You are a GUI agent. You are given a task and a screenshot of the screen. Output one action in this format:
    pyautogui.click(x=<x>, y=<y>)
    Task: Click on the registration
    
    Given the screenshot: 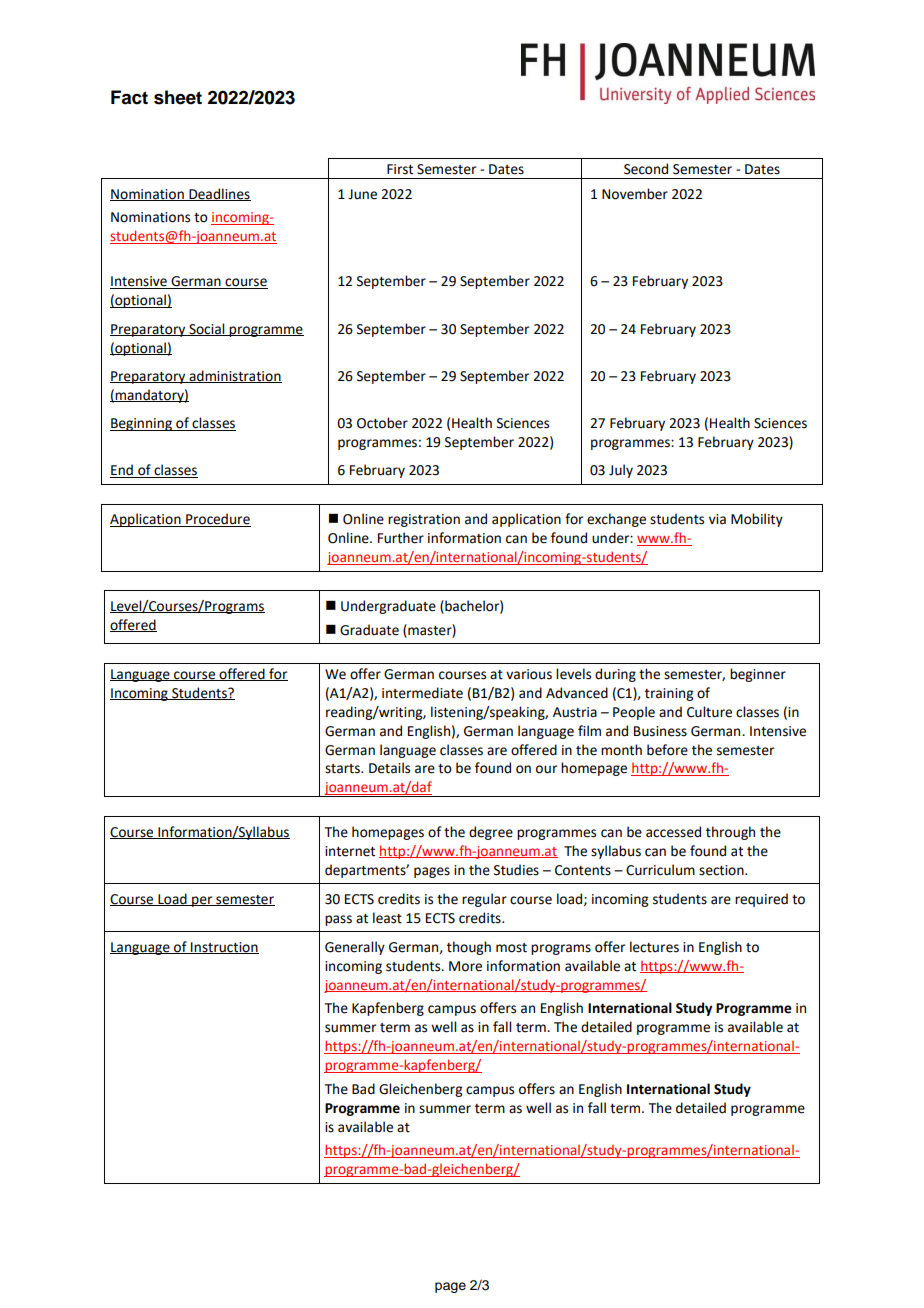 What is the action you would take?
    pyautogui.click(x=424, y=520)
